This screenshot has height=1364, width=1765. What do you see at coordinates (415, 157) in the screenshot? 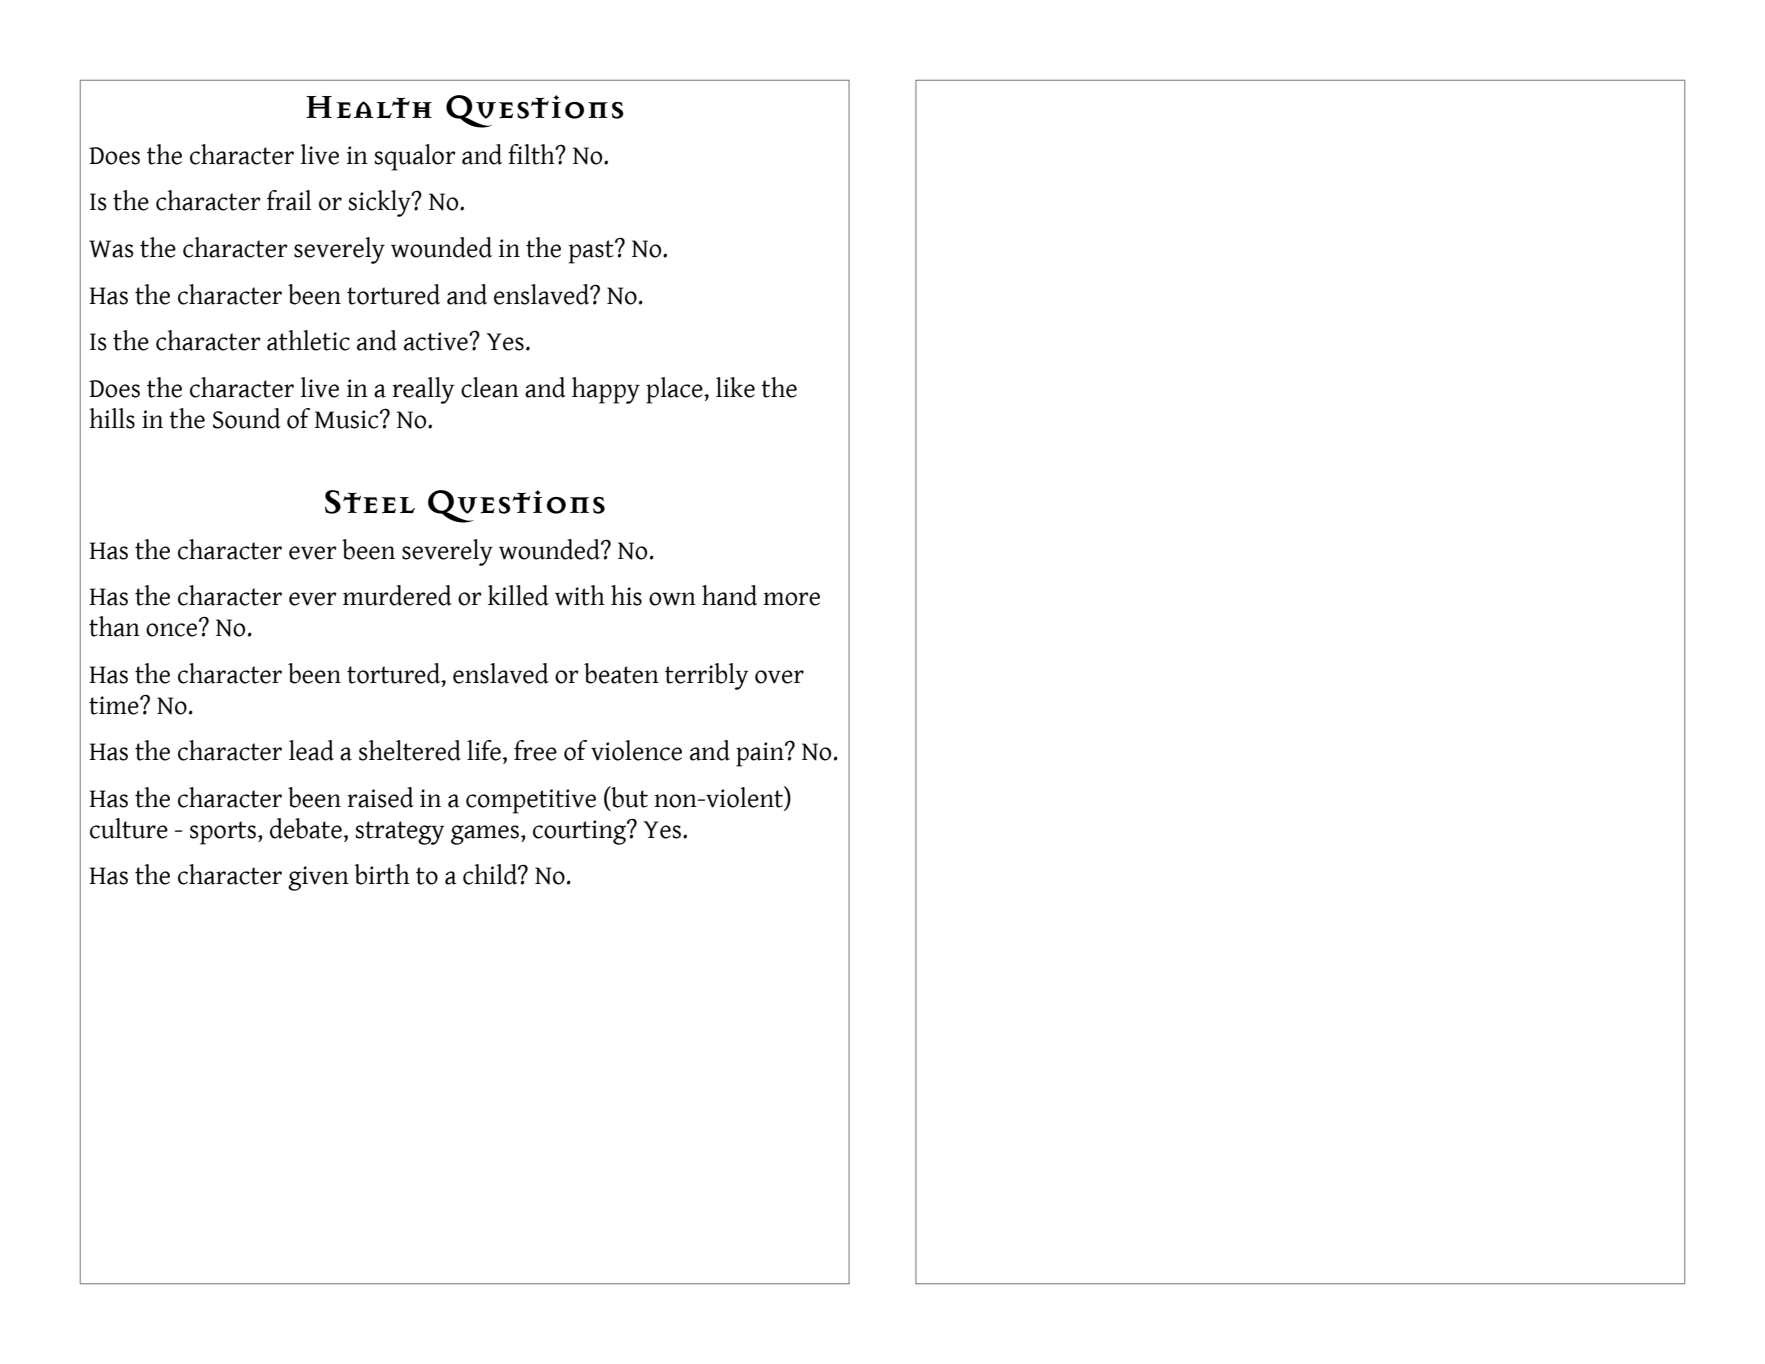
I see `squalor` at bounding box center [415, 157].
